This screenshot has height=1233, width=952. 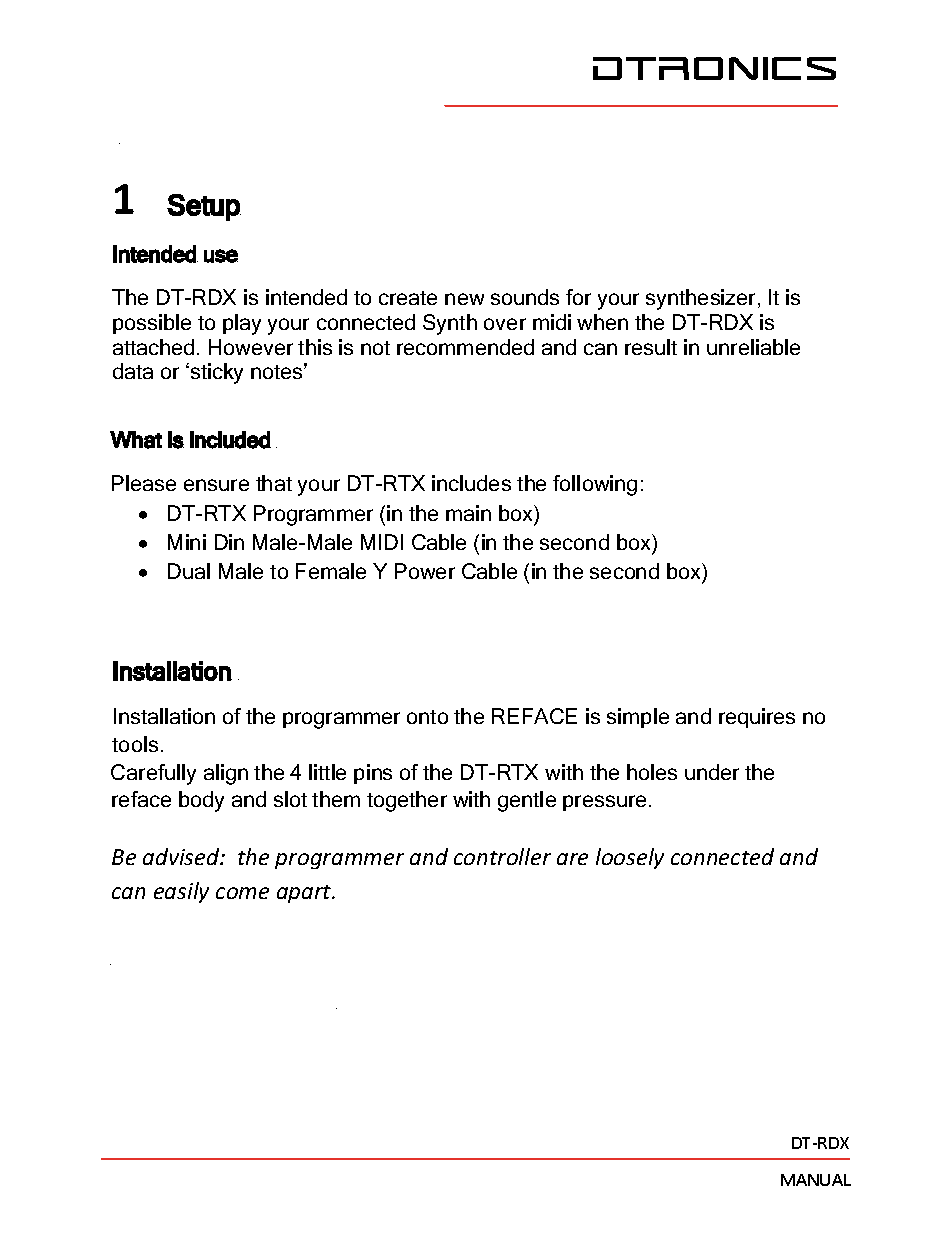 I want to click on includes, so click(x=471, y=483).
